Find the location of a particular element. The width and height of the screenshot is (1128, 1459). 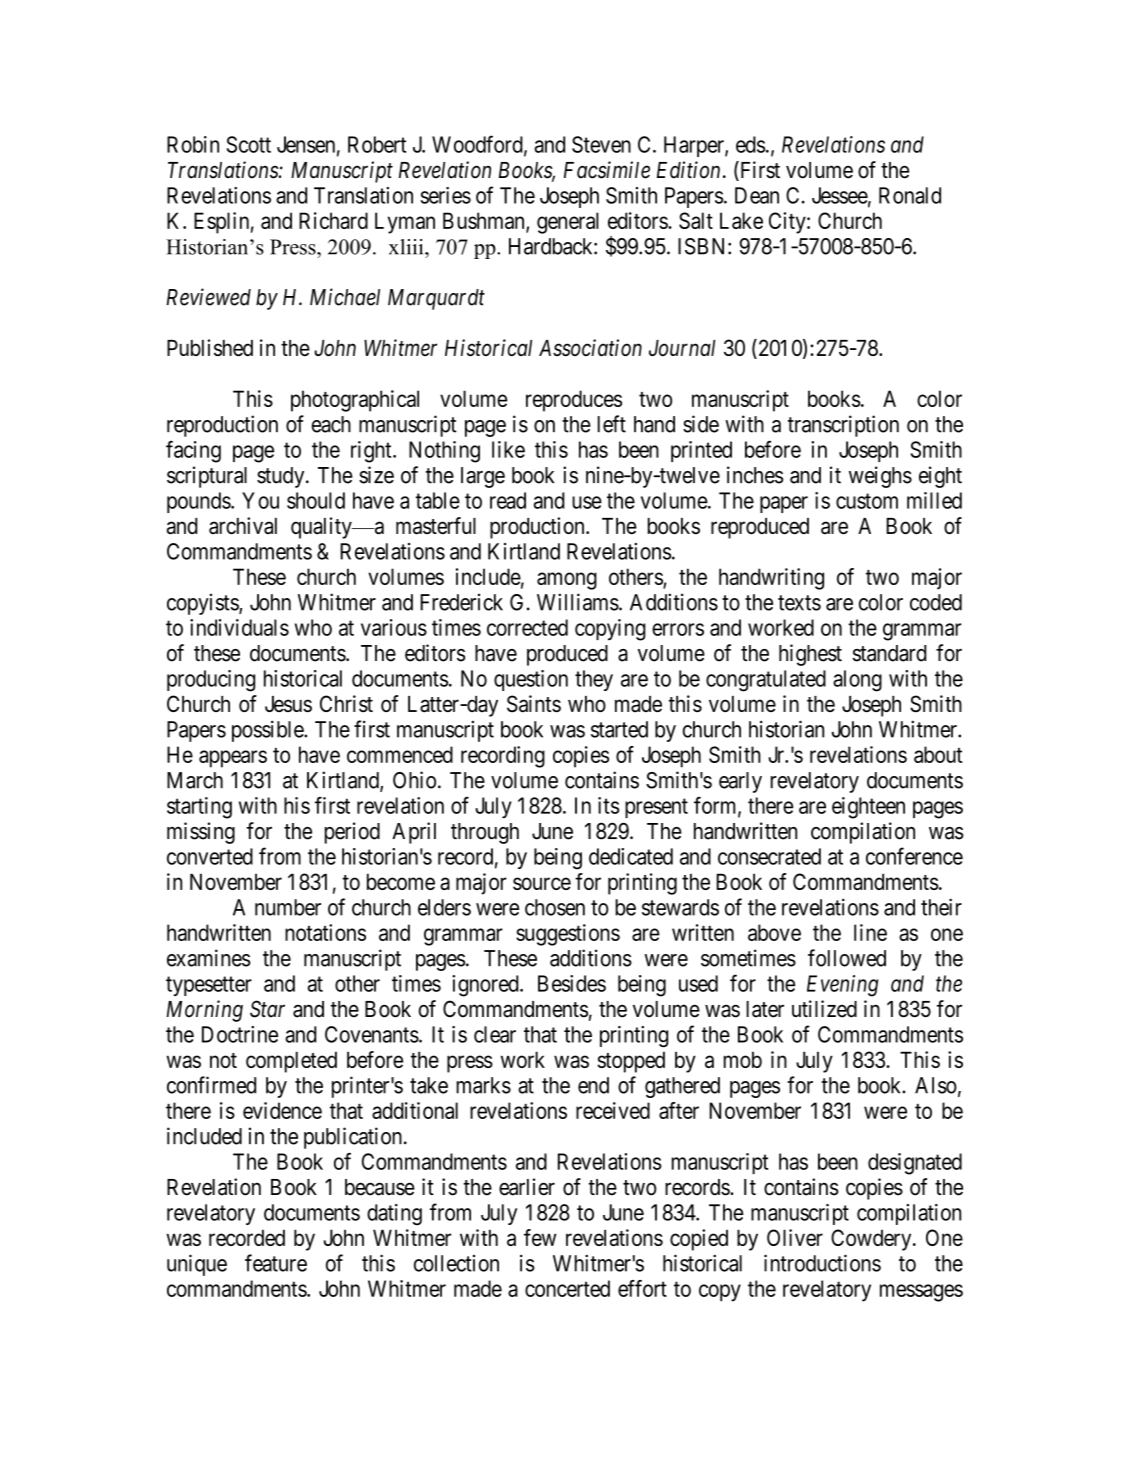

number is located at coordinates (288, 907).
